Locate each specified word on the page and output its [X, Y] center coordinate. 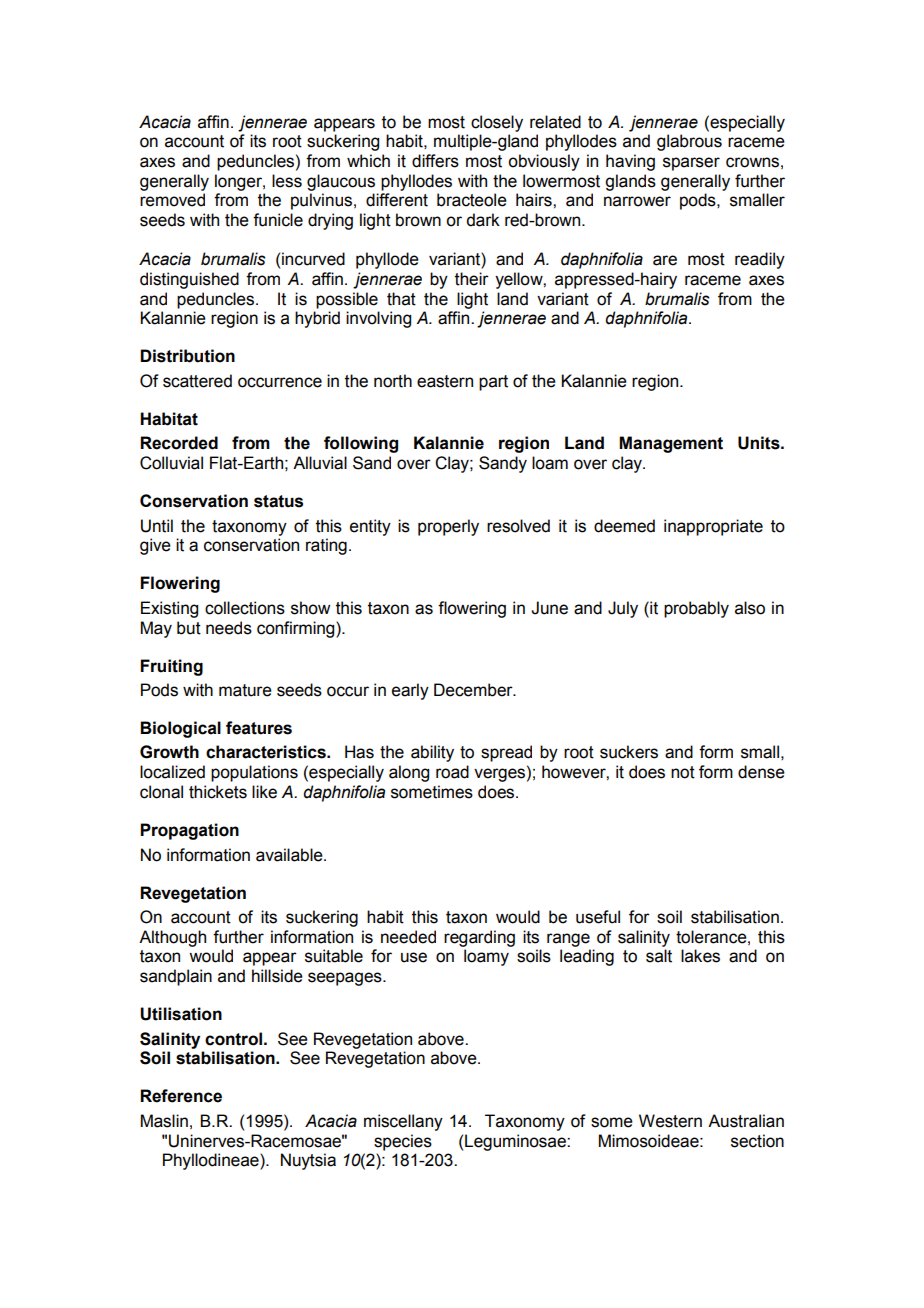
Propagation [189, 831]
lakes [700, 956]
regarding [479, 938]
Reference [181, 1096]
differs [435, 161]
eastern [445, 381]
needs [229, 628]
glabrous [689, 142]
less [287, 181]
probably [696, 609]
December [474, 690]
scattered [197, 381]
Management [671, 444]
